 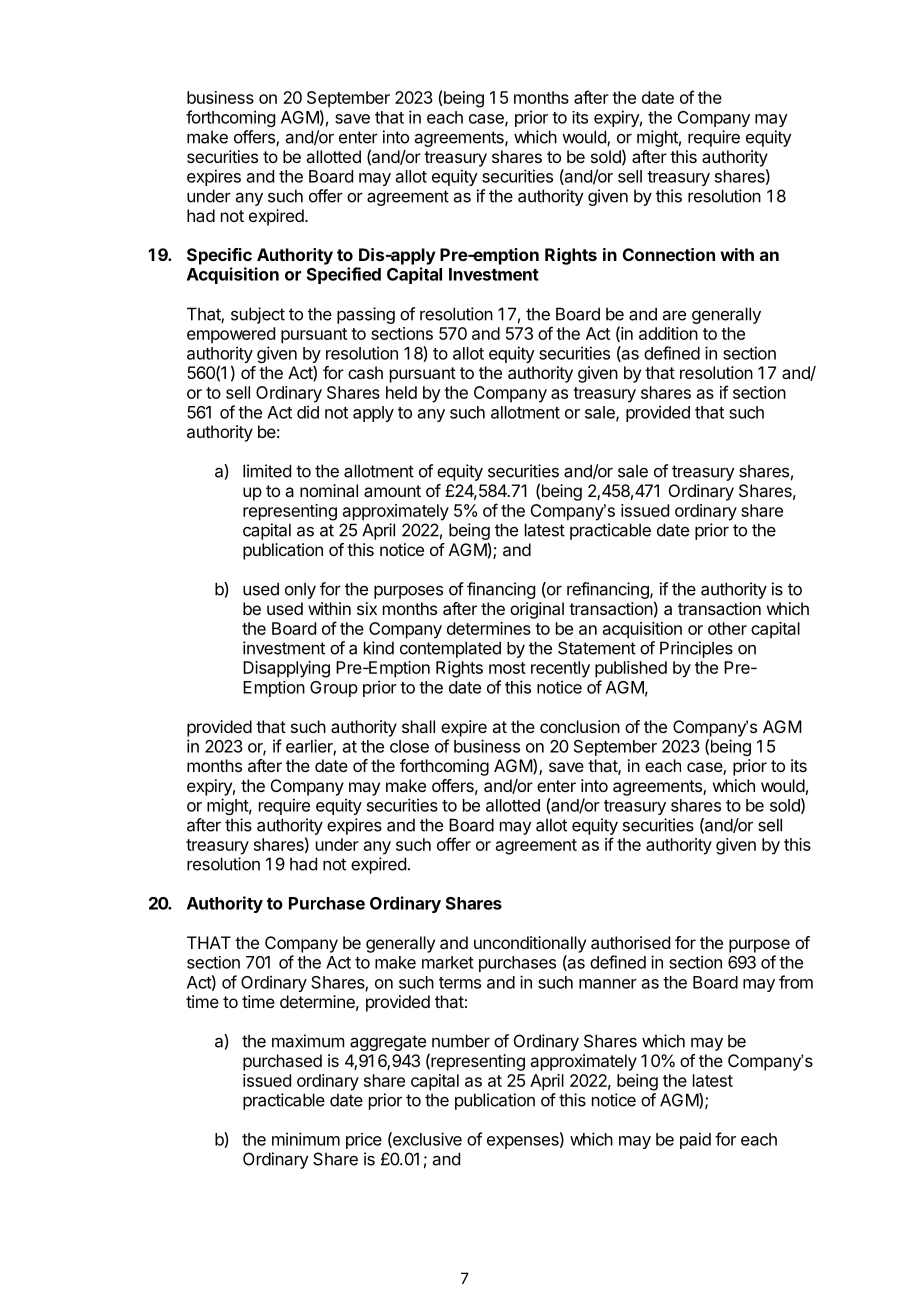 I want to click on passing, so click(x=366, y=315).
